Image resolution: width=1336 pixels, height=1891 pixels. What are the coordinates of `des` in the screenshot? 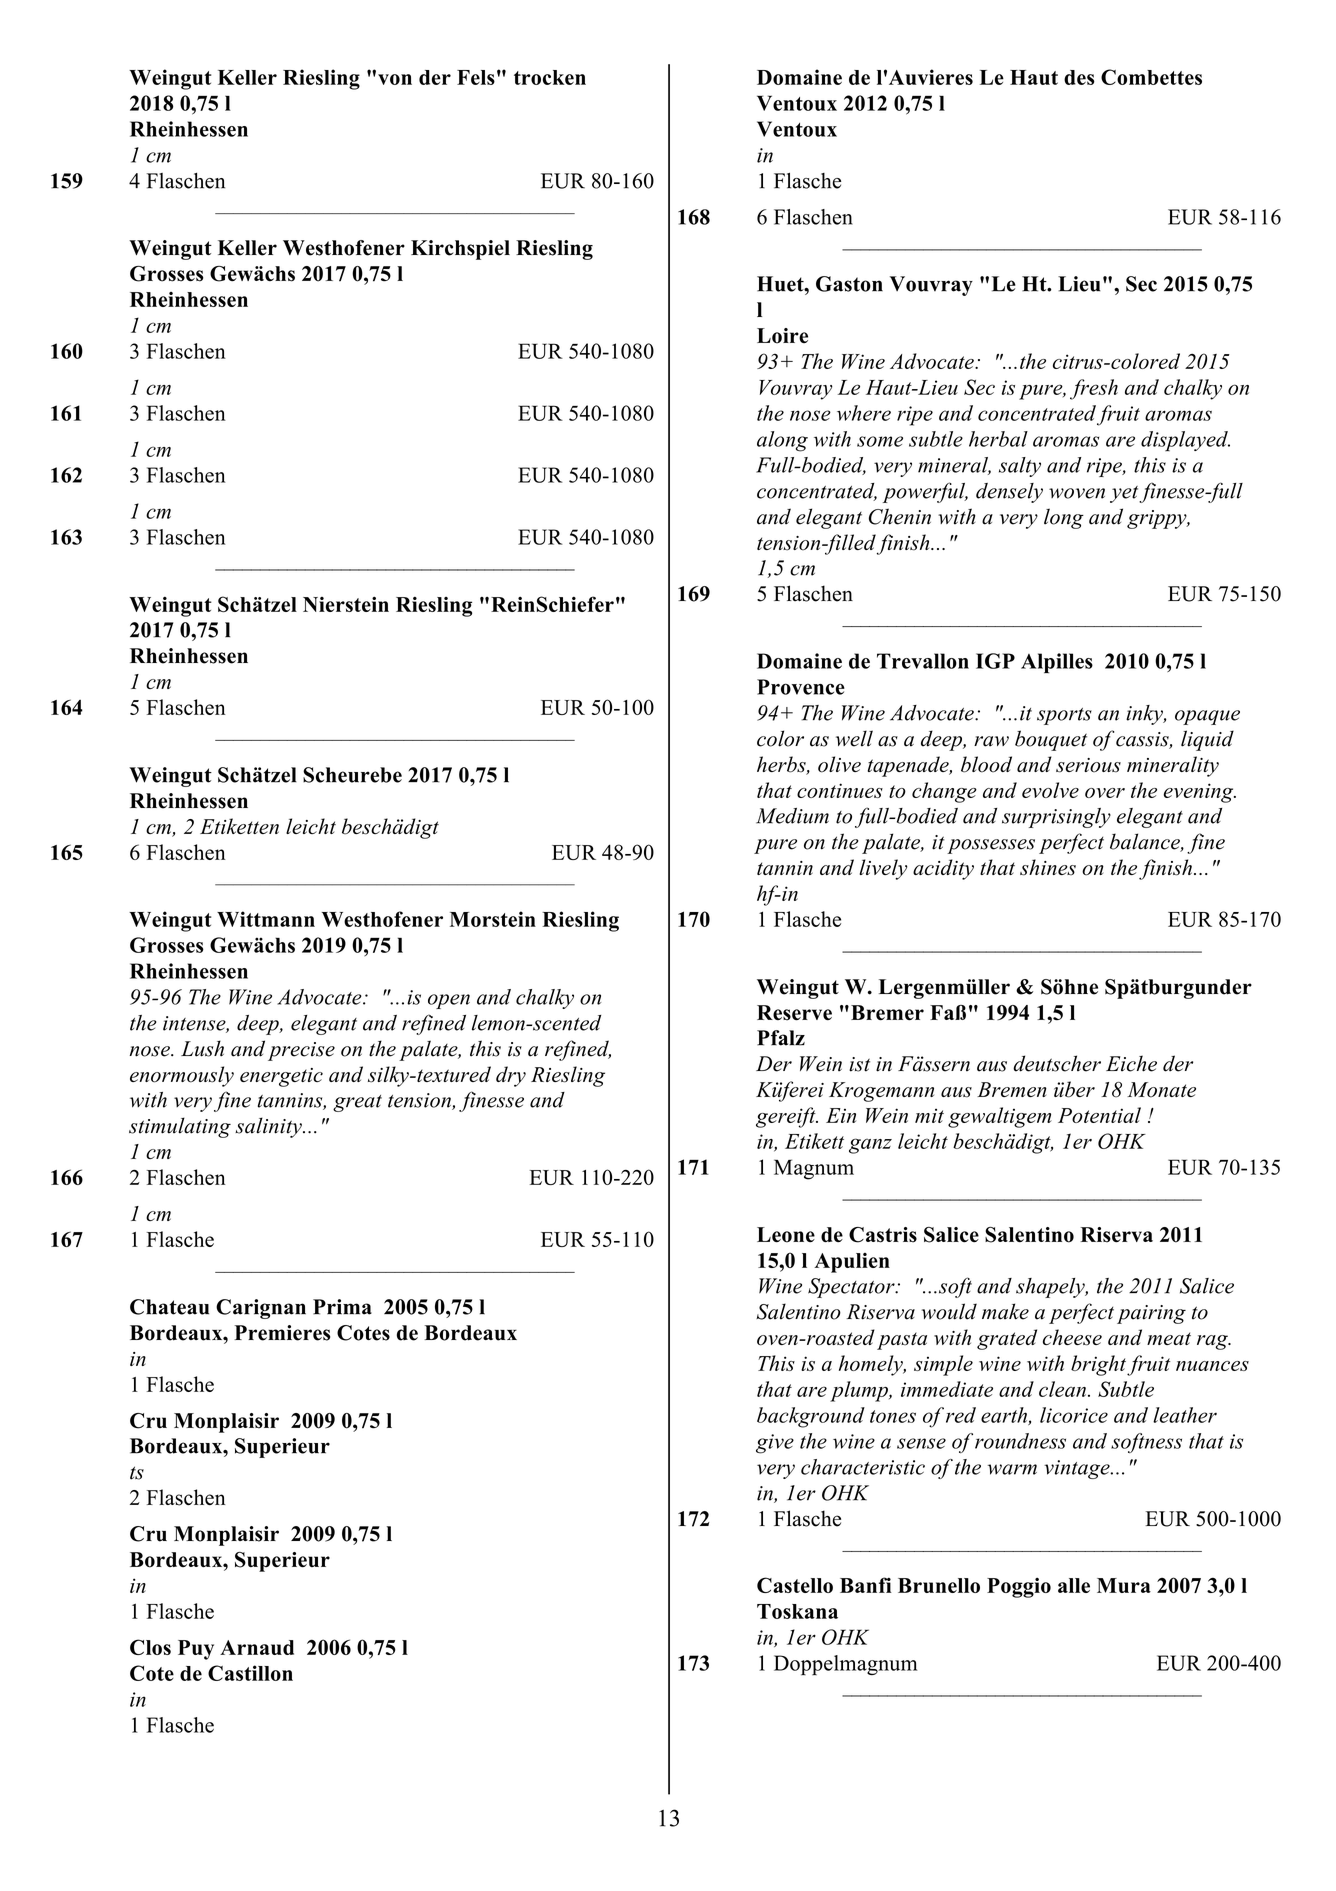 It's located at (1079, 77).
